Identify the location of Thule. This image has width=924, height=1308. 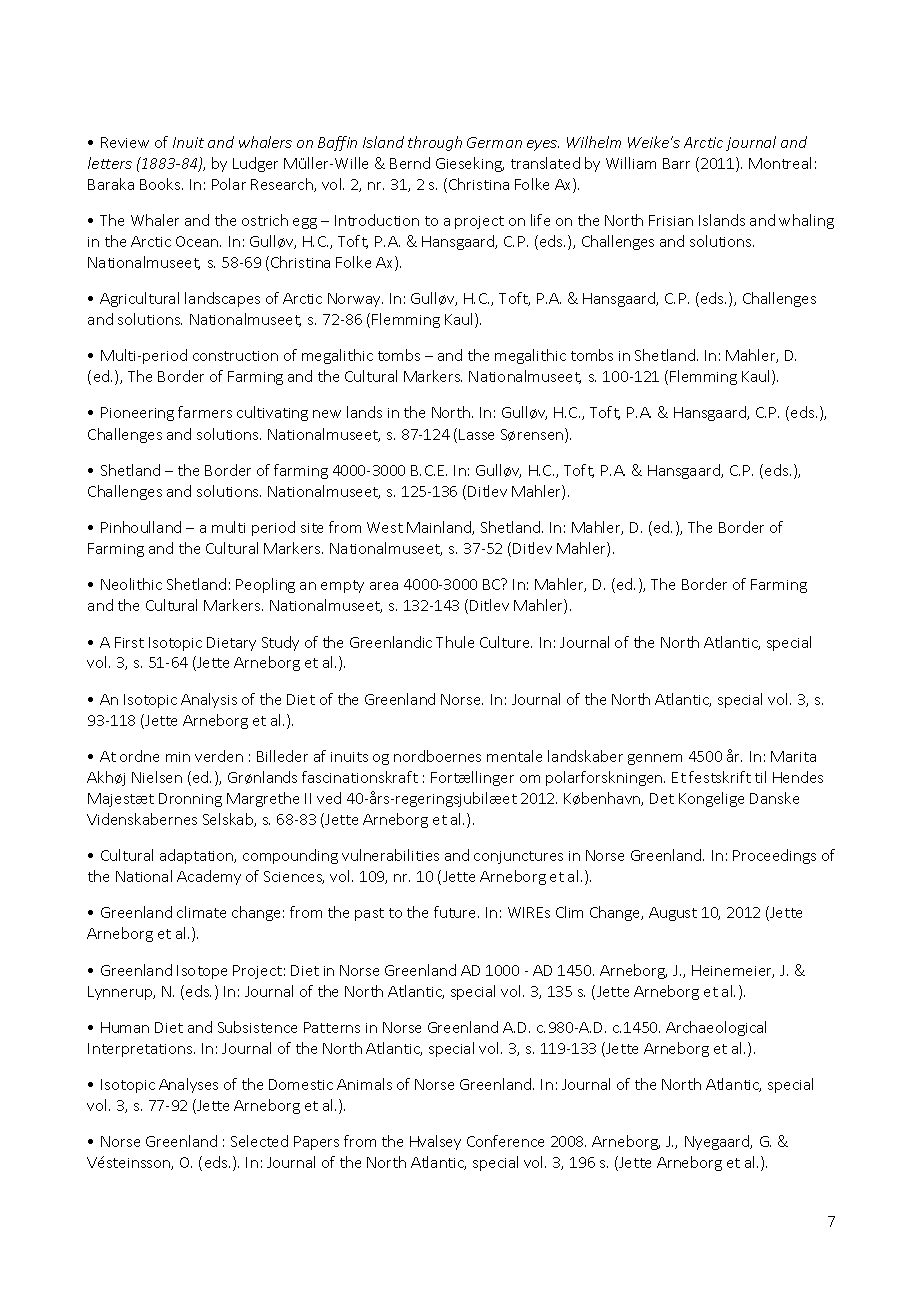
(455, 642).
